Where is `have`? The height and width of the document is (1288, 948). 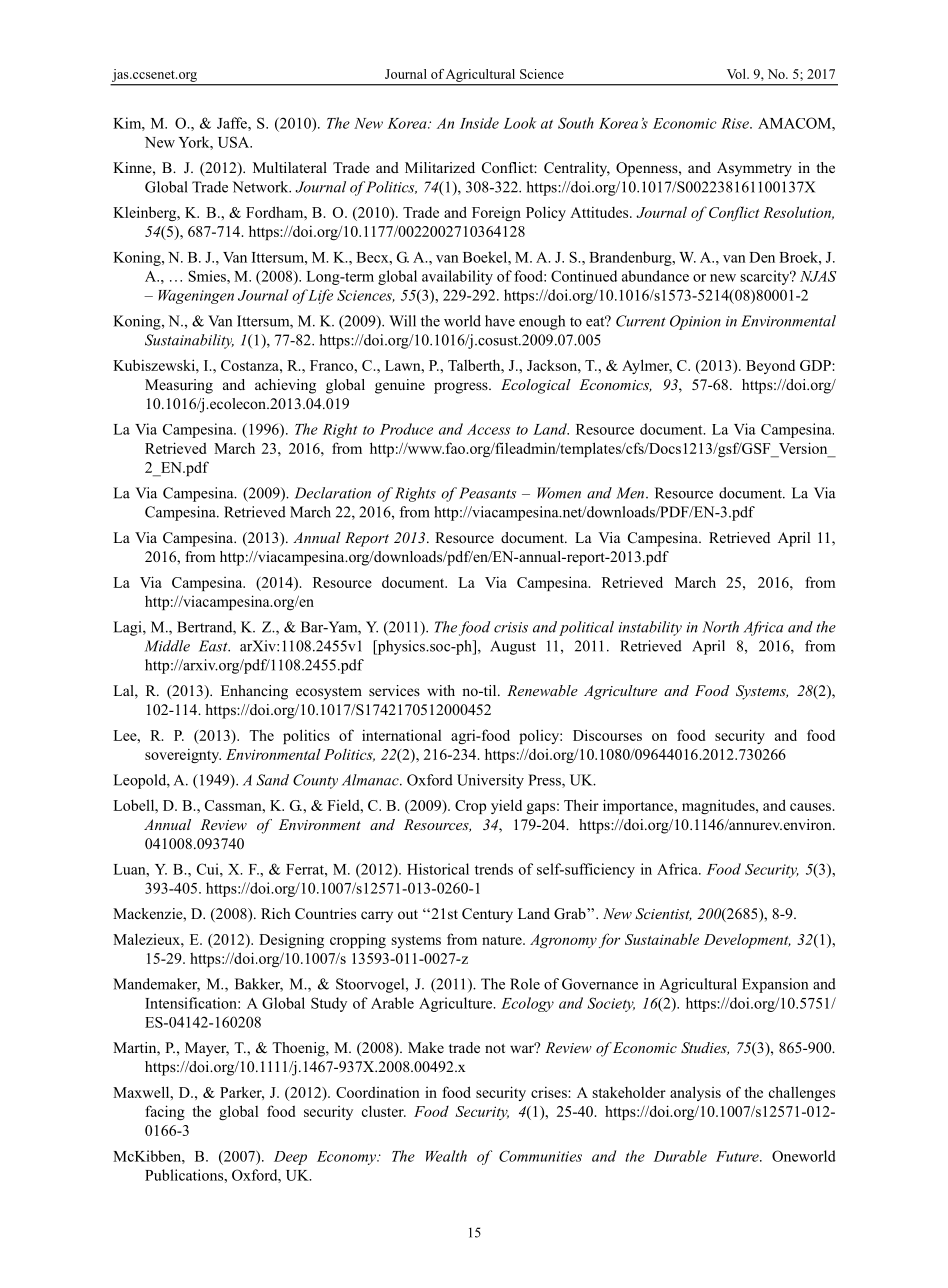
have is located at coordinates (500, 321).
